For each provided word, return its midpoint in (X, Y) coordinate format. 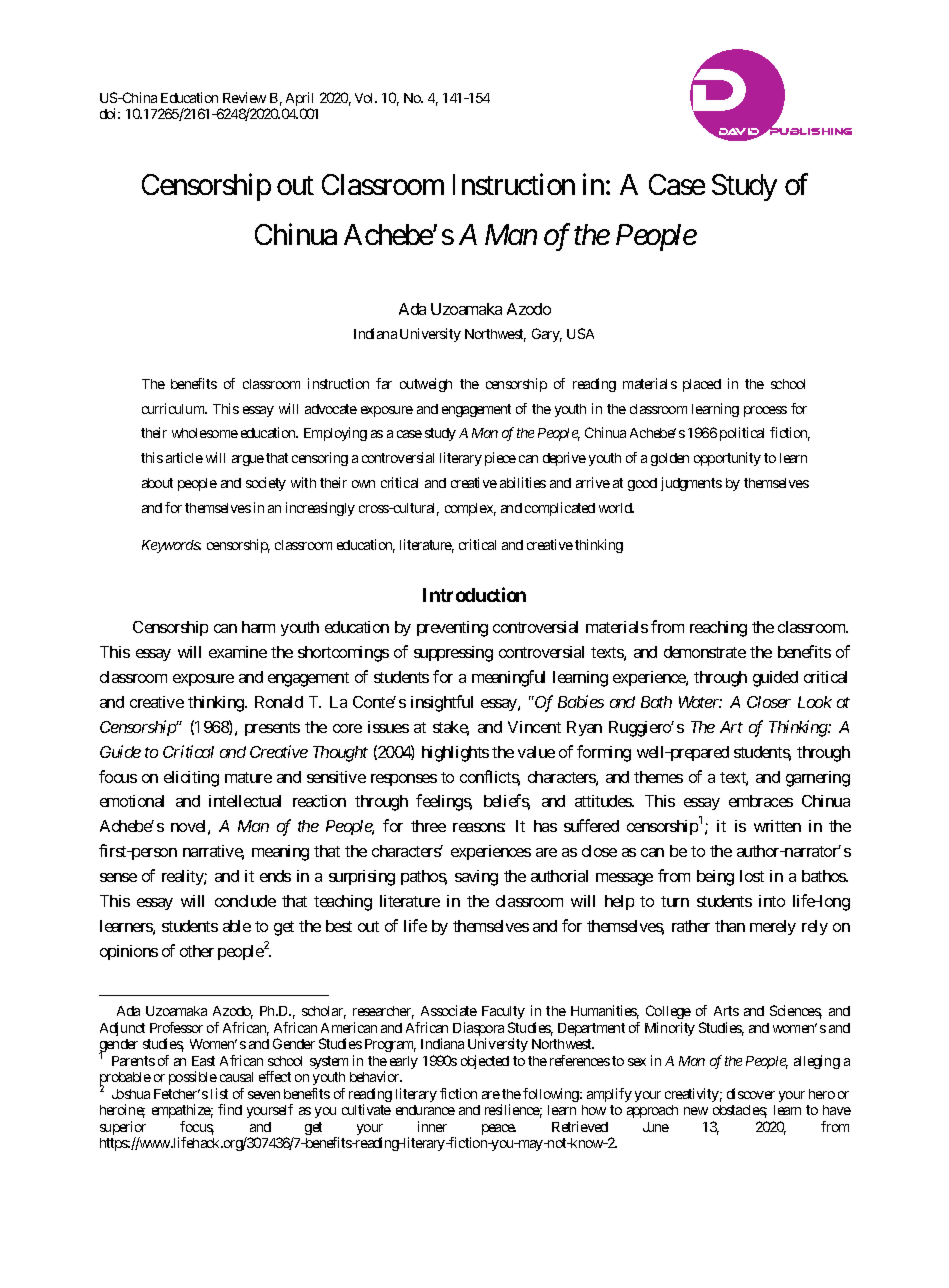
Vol (366, 98)
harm (258, 627)
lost (752, 876)
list (219, 1093)
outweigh (426, 385)
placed (702, 385)
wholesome (205, 433)
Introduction (474, 594)
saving (476, 878)
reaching (718, 629)
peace (499, 1129)
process (765, 411)
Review (244, 97)
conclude (245, 901)
